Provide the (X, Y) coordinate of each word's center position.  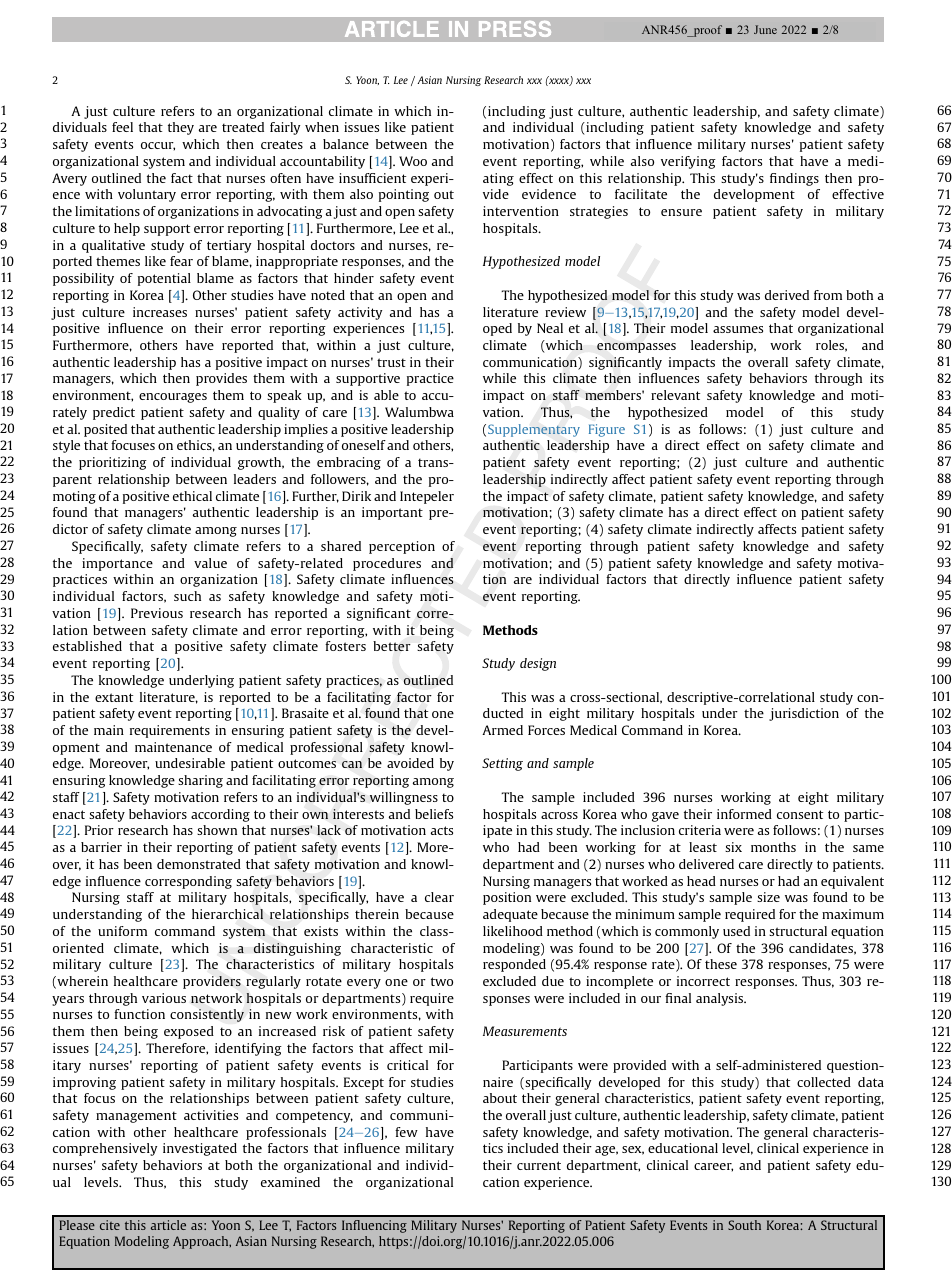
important (392, 513)
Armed (502, 730)
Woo (413, 161)
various (164, 998)
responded (514, 965)
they (181, 128)
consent (800, 814)
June (765, 29)
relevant (675, 395)
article (168, 1225)
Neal (550, 328)
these (721, 964)
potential (164, 279)
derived (787, 295)
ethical (192, 496)
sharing (200, 781)
